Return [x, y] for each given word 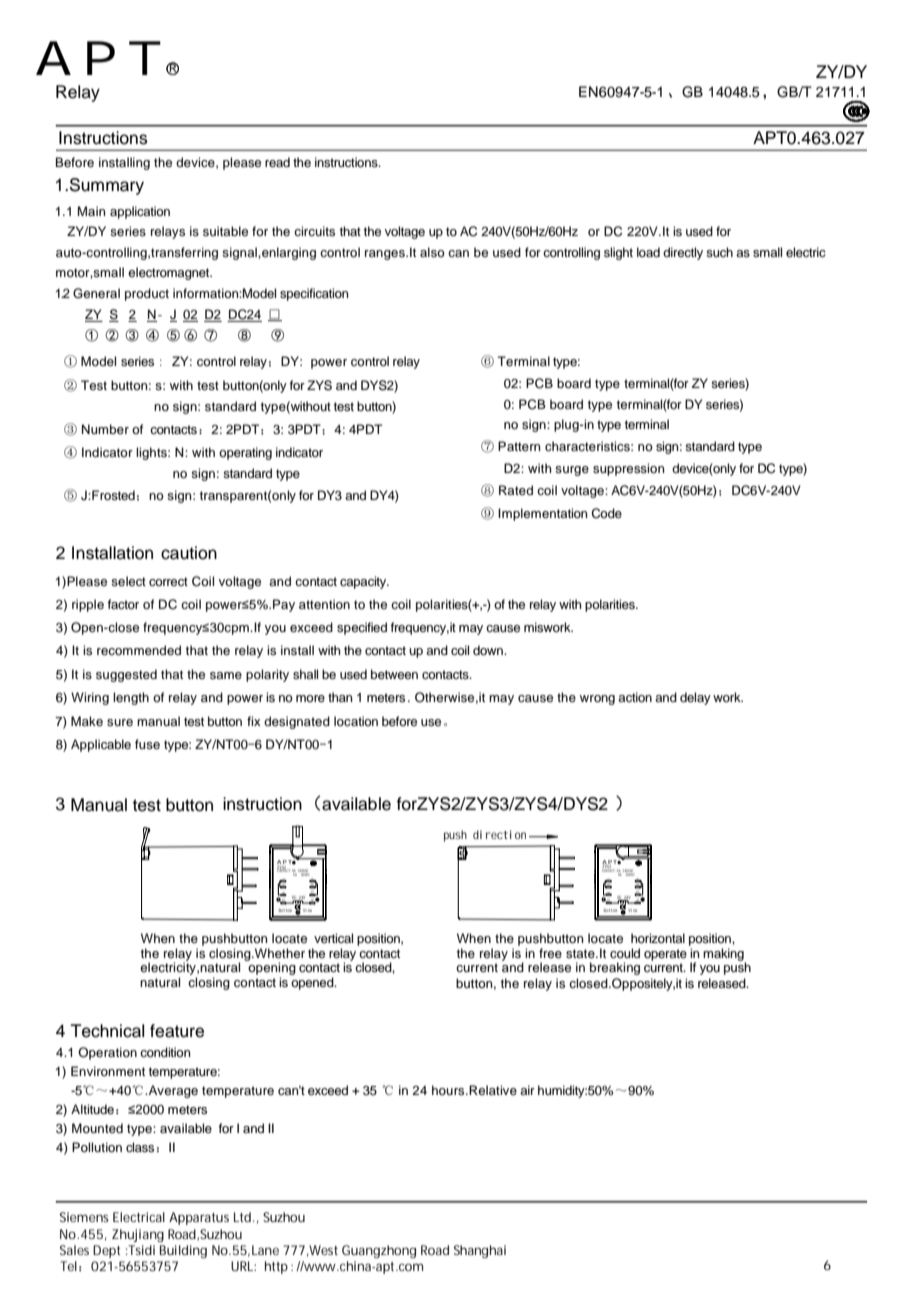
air [527, 1090]
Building [183, 1251]
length [131, 698]
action [635, 697]
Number [105, 429]
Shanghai [480, 1251]
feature [177, 1031]
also [432, 252]
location [356, 721]
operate [665, 955]
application [140, 212]
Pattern [519, 446]
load [648, 252]
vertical [333, 938]
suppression [629, 469]
